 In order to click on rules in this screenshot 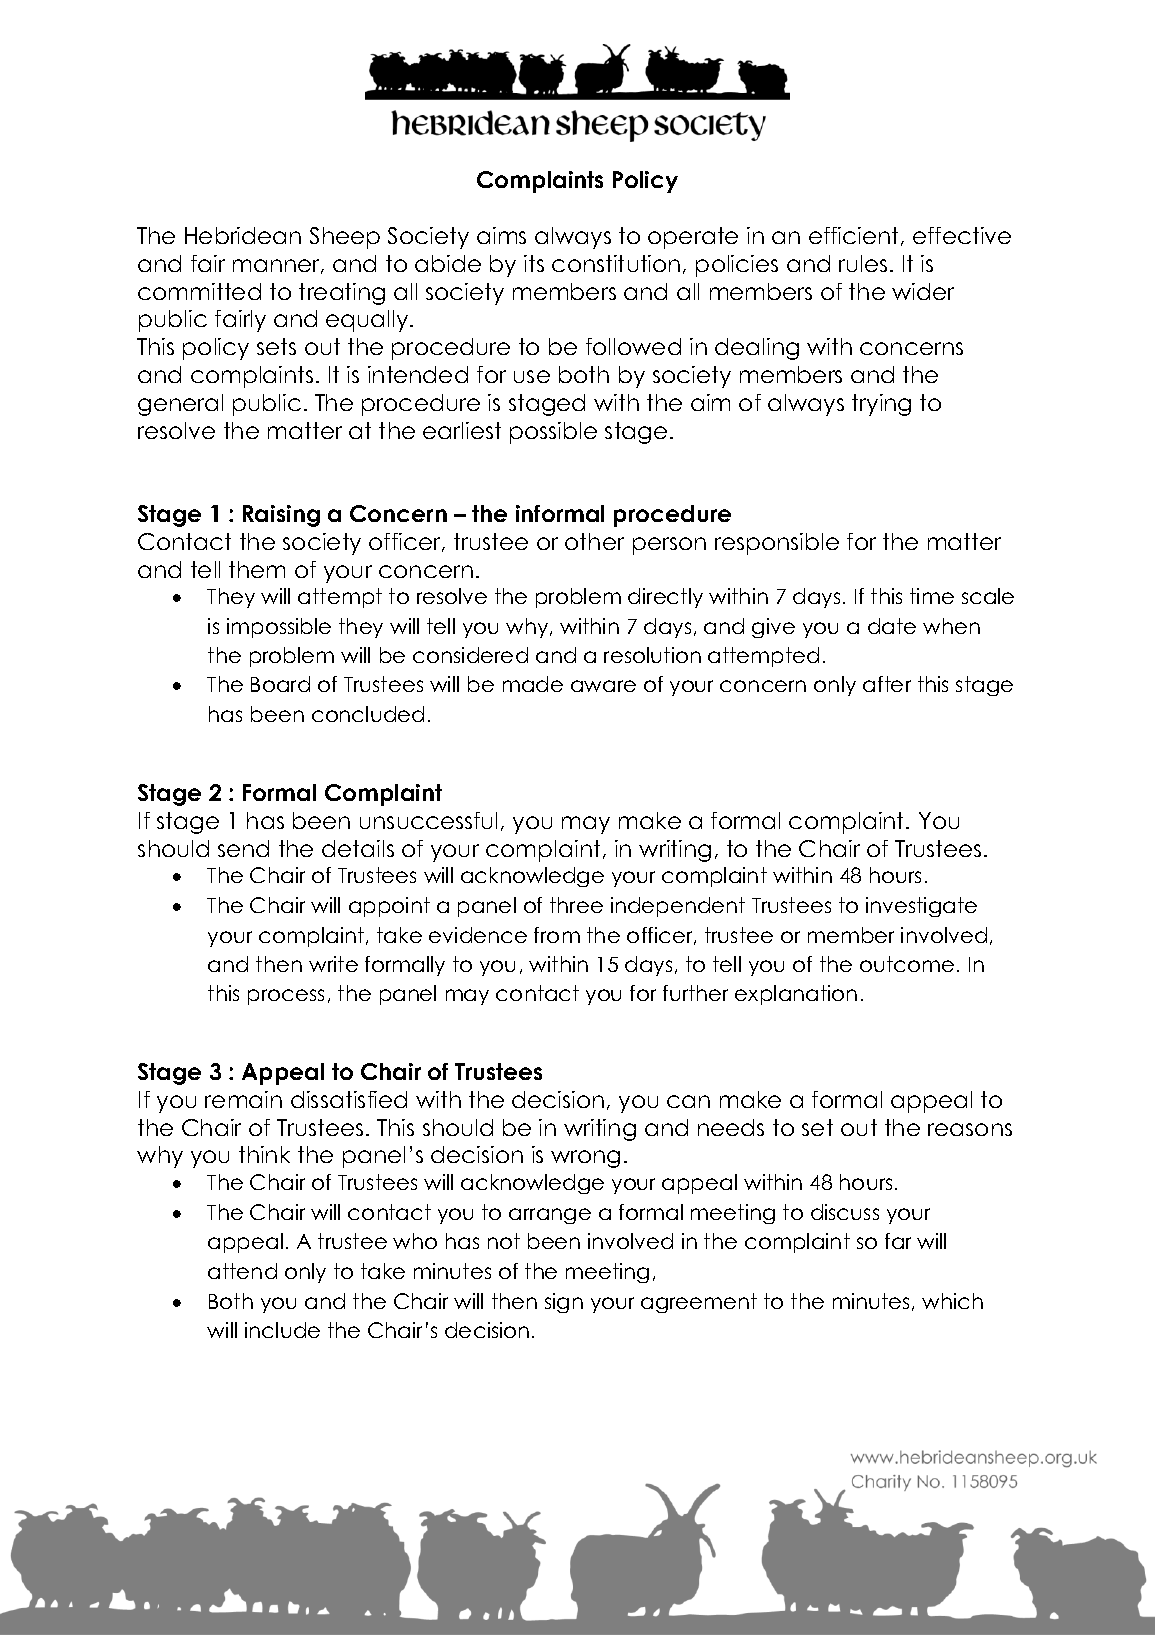, I will do `click(863, 263)`.
